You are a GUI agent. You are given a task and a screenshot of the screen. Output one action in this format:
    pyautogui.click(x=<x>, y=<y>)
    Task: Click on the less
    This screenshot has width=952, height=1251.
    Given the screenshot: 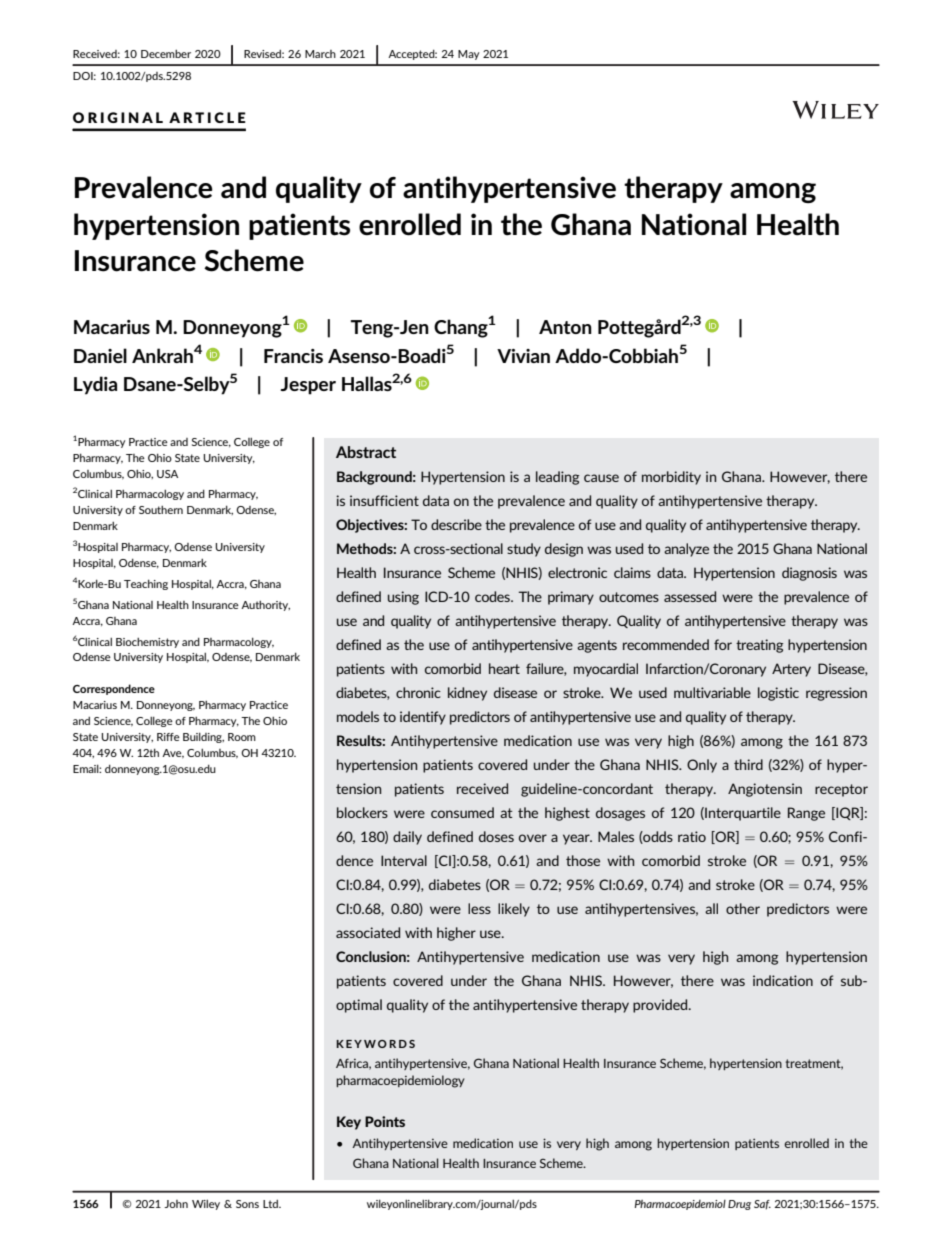 What is the action you would take?
    pyautogui.click(x=479, y=908)
